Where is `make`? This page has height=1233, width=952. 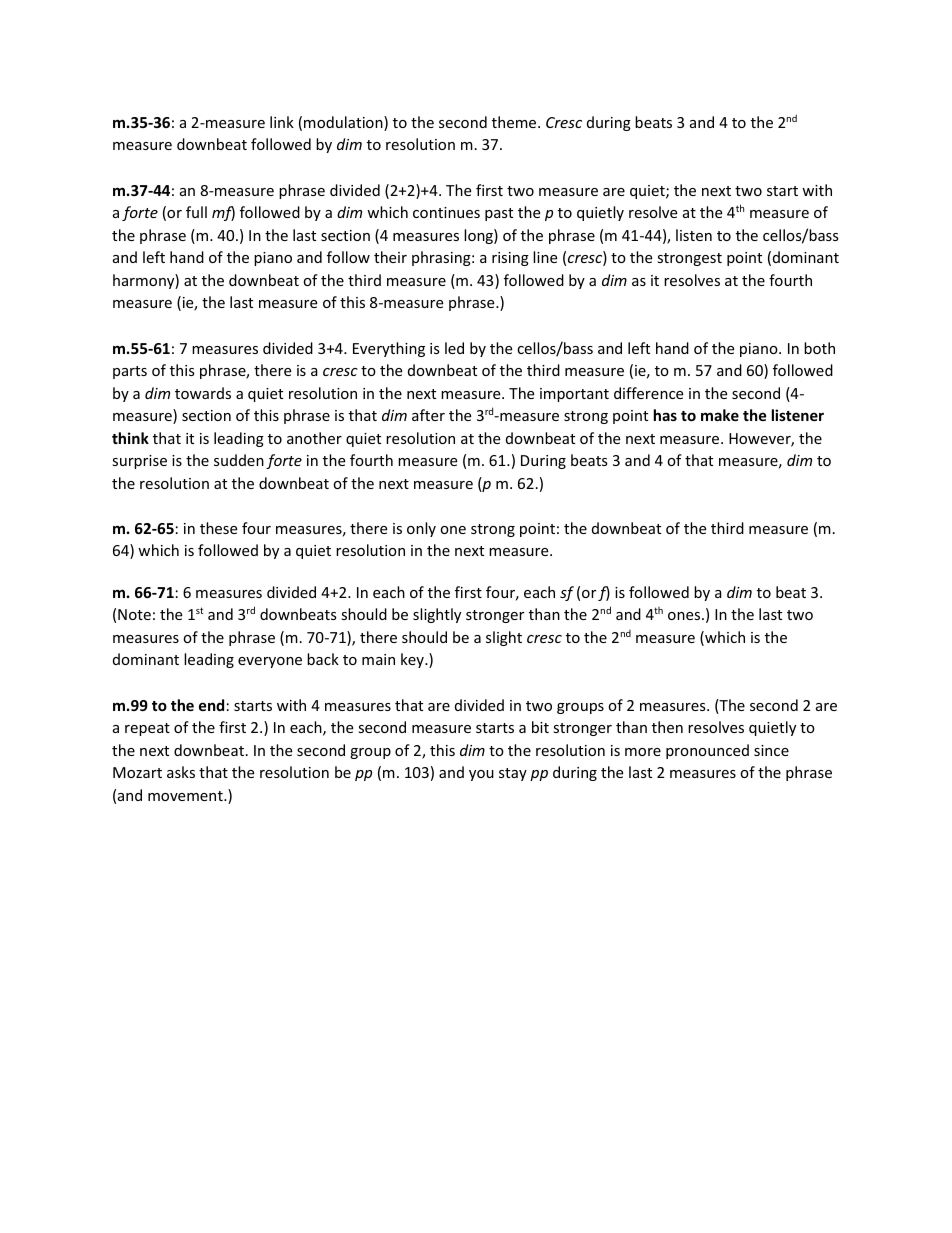 make is located at coordinates (720, 415).
